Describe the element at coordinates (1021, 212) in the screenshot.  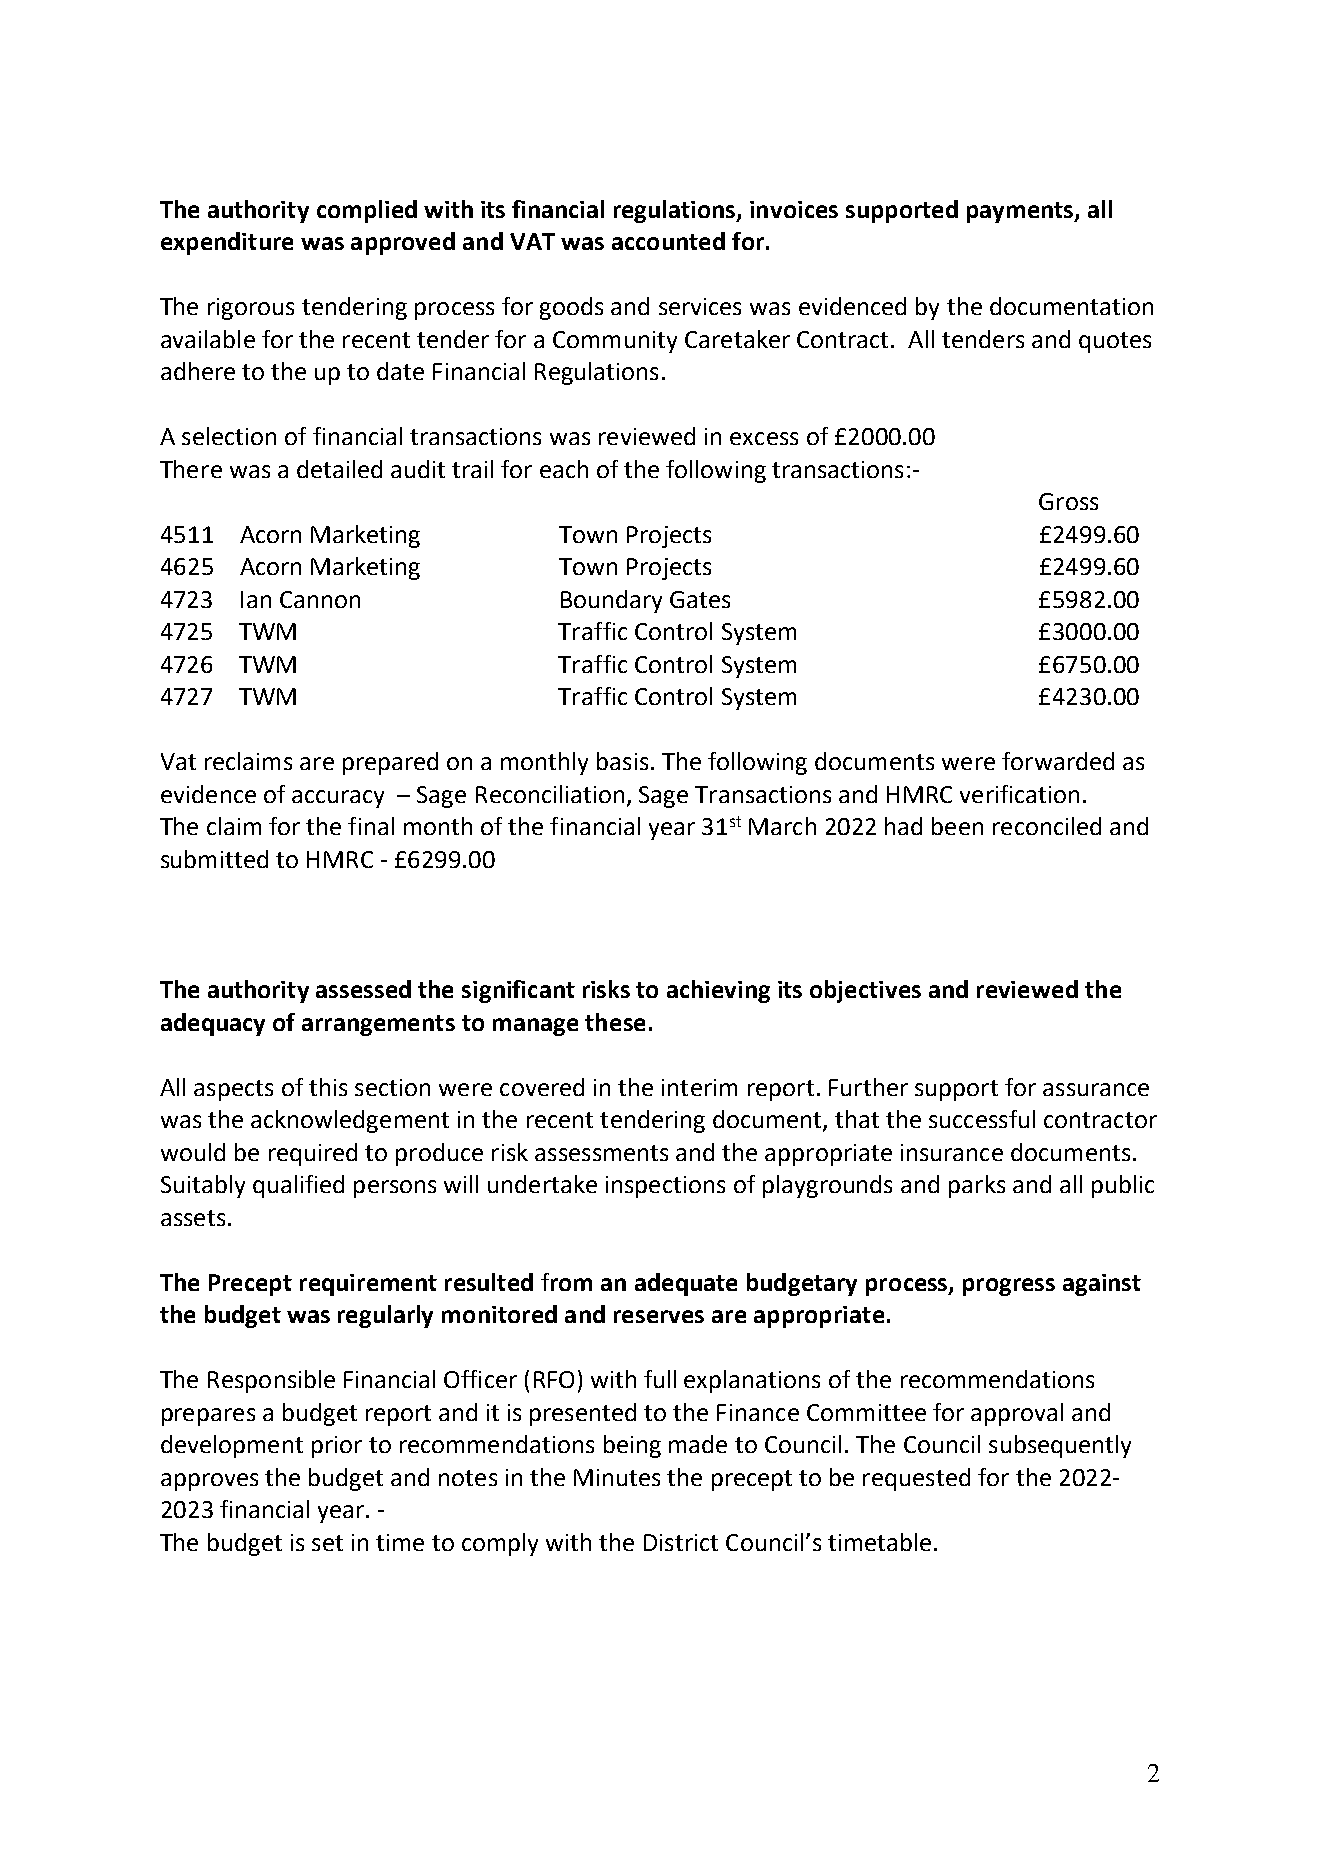
I see `payments` at that location.
